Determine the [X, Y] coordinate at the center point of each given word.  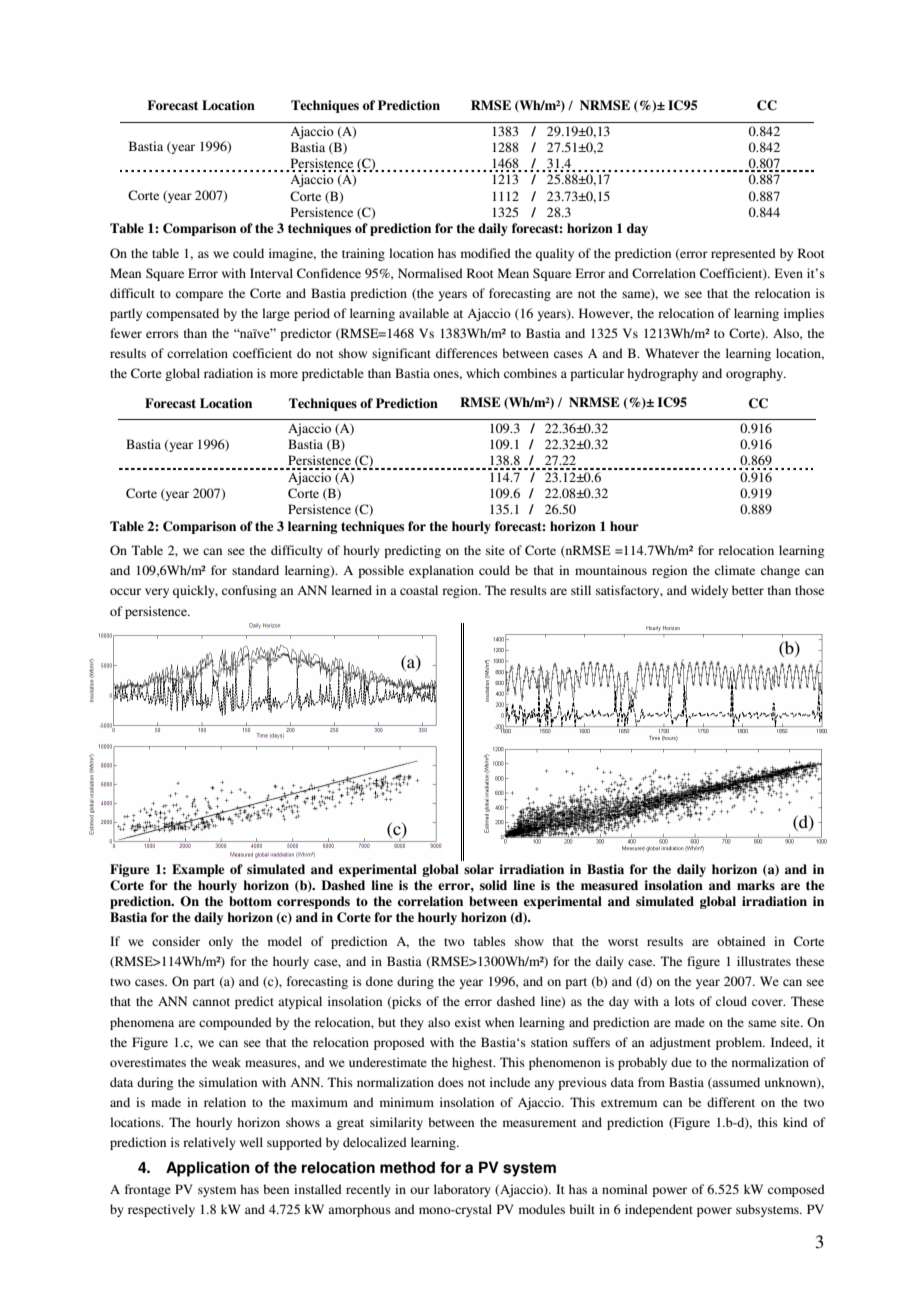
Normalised [430, 273]
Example [198, 870]
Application [208, 1169]
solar [479, 869]
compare [199, 296]
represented [743, 254]
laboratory [462, 1190]
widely [709, 591]
